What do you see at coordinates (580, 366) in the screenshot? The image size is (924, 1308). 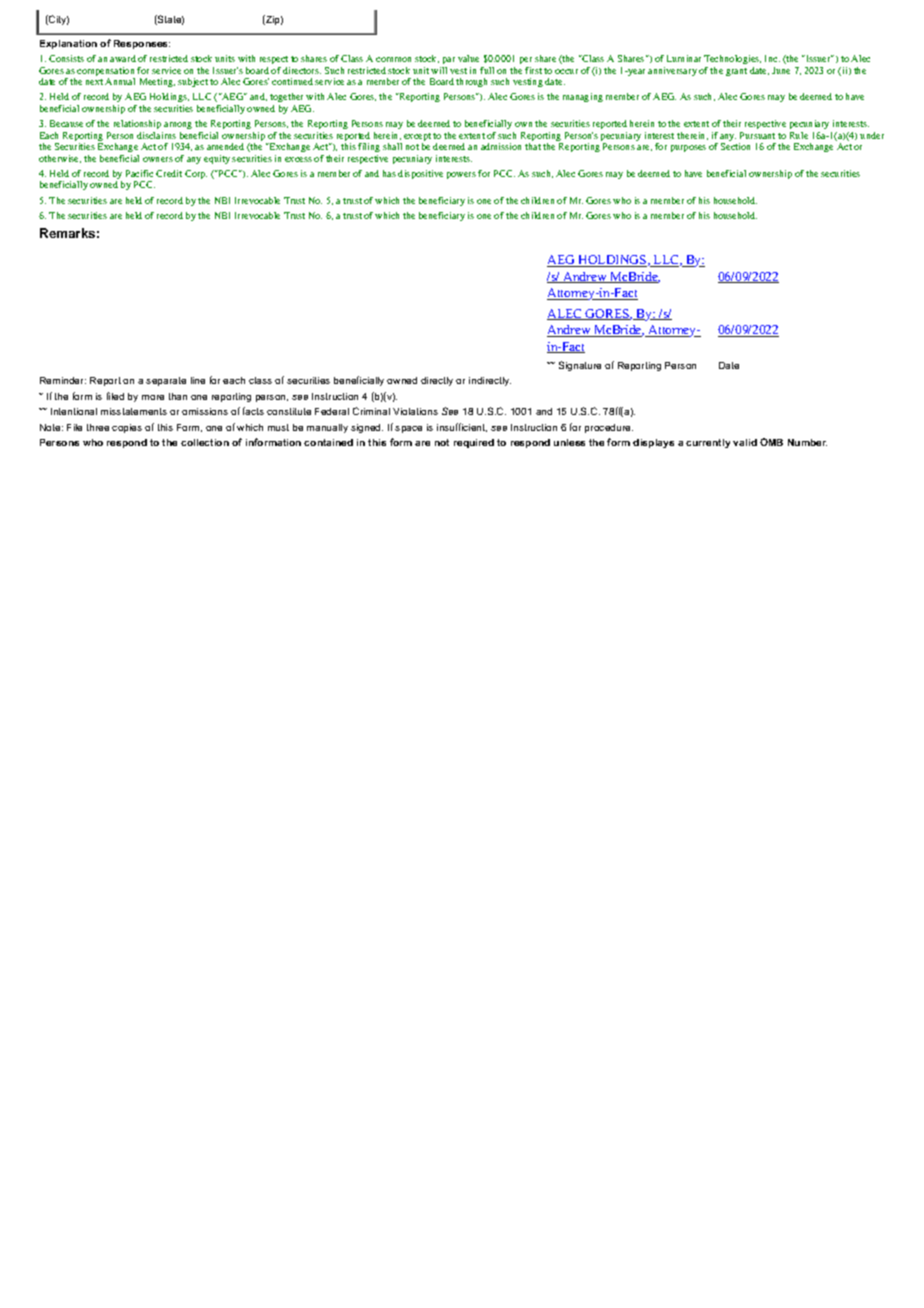 I see `Signature` at bounding box center [580, 366].
